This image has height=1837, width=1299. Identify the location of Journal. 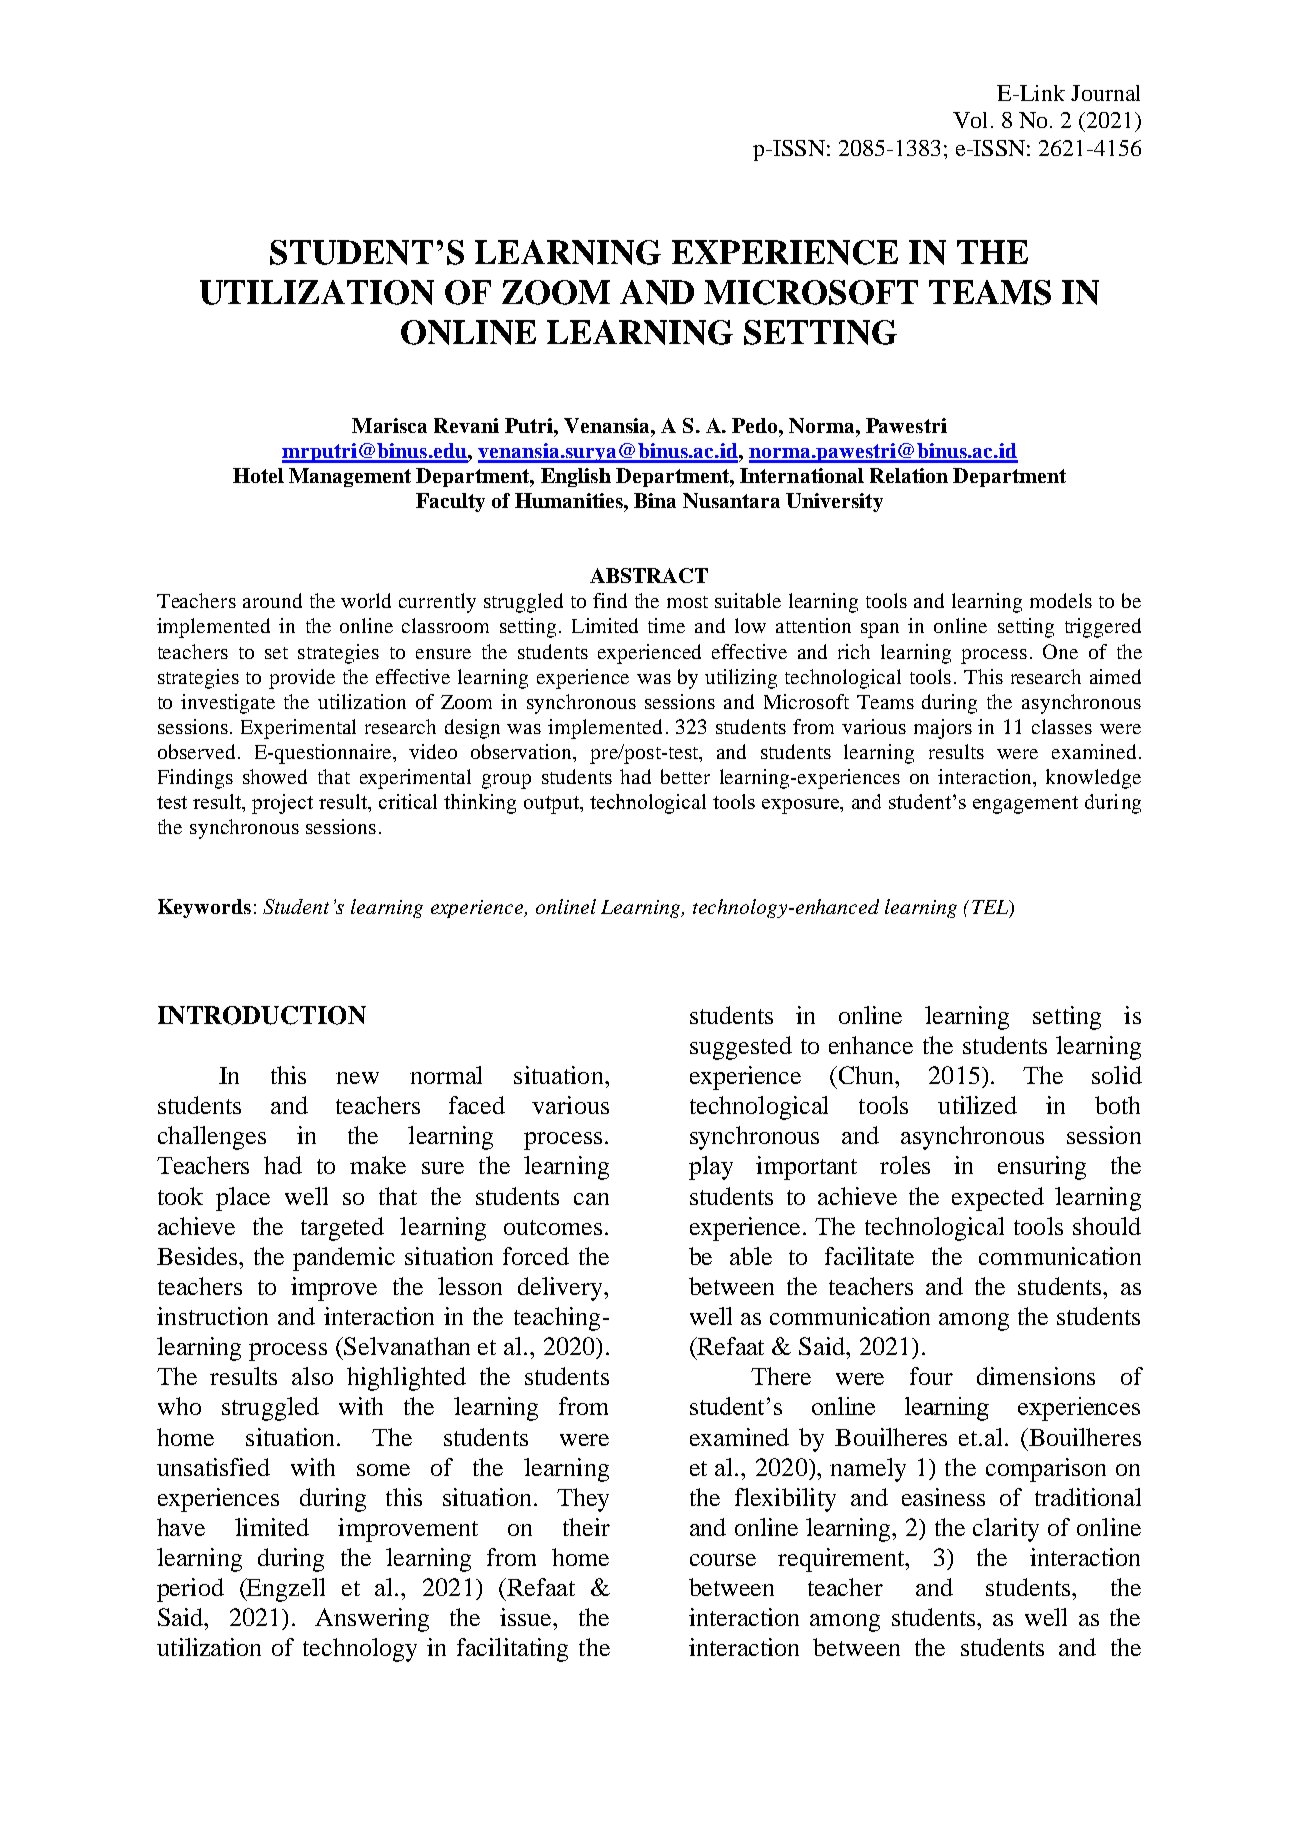
(1105, 93).
